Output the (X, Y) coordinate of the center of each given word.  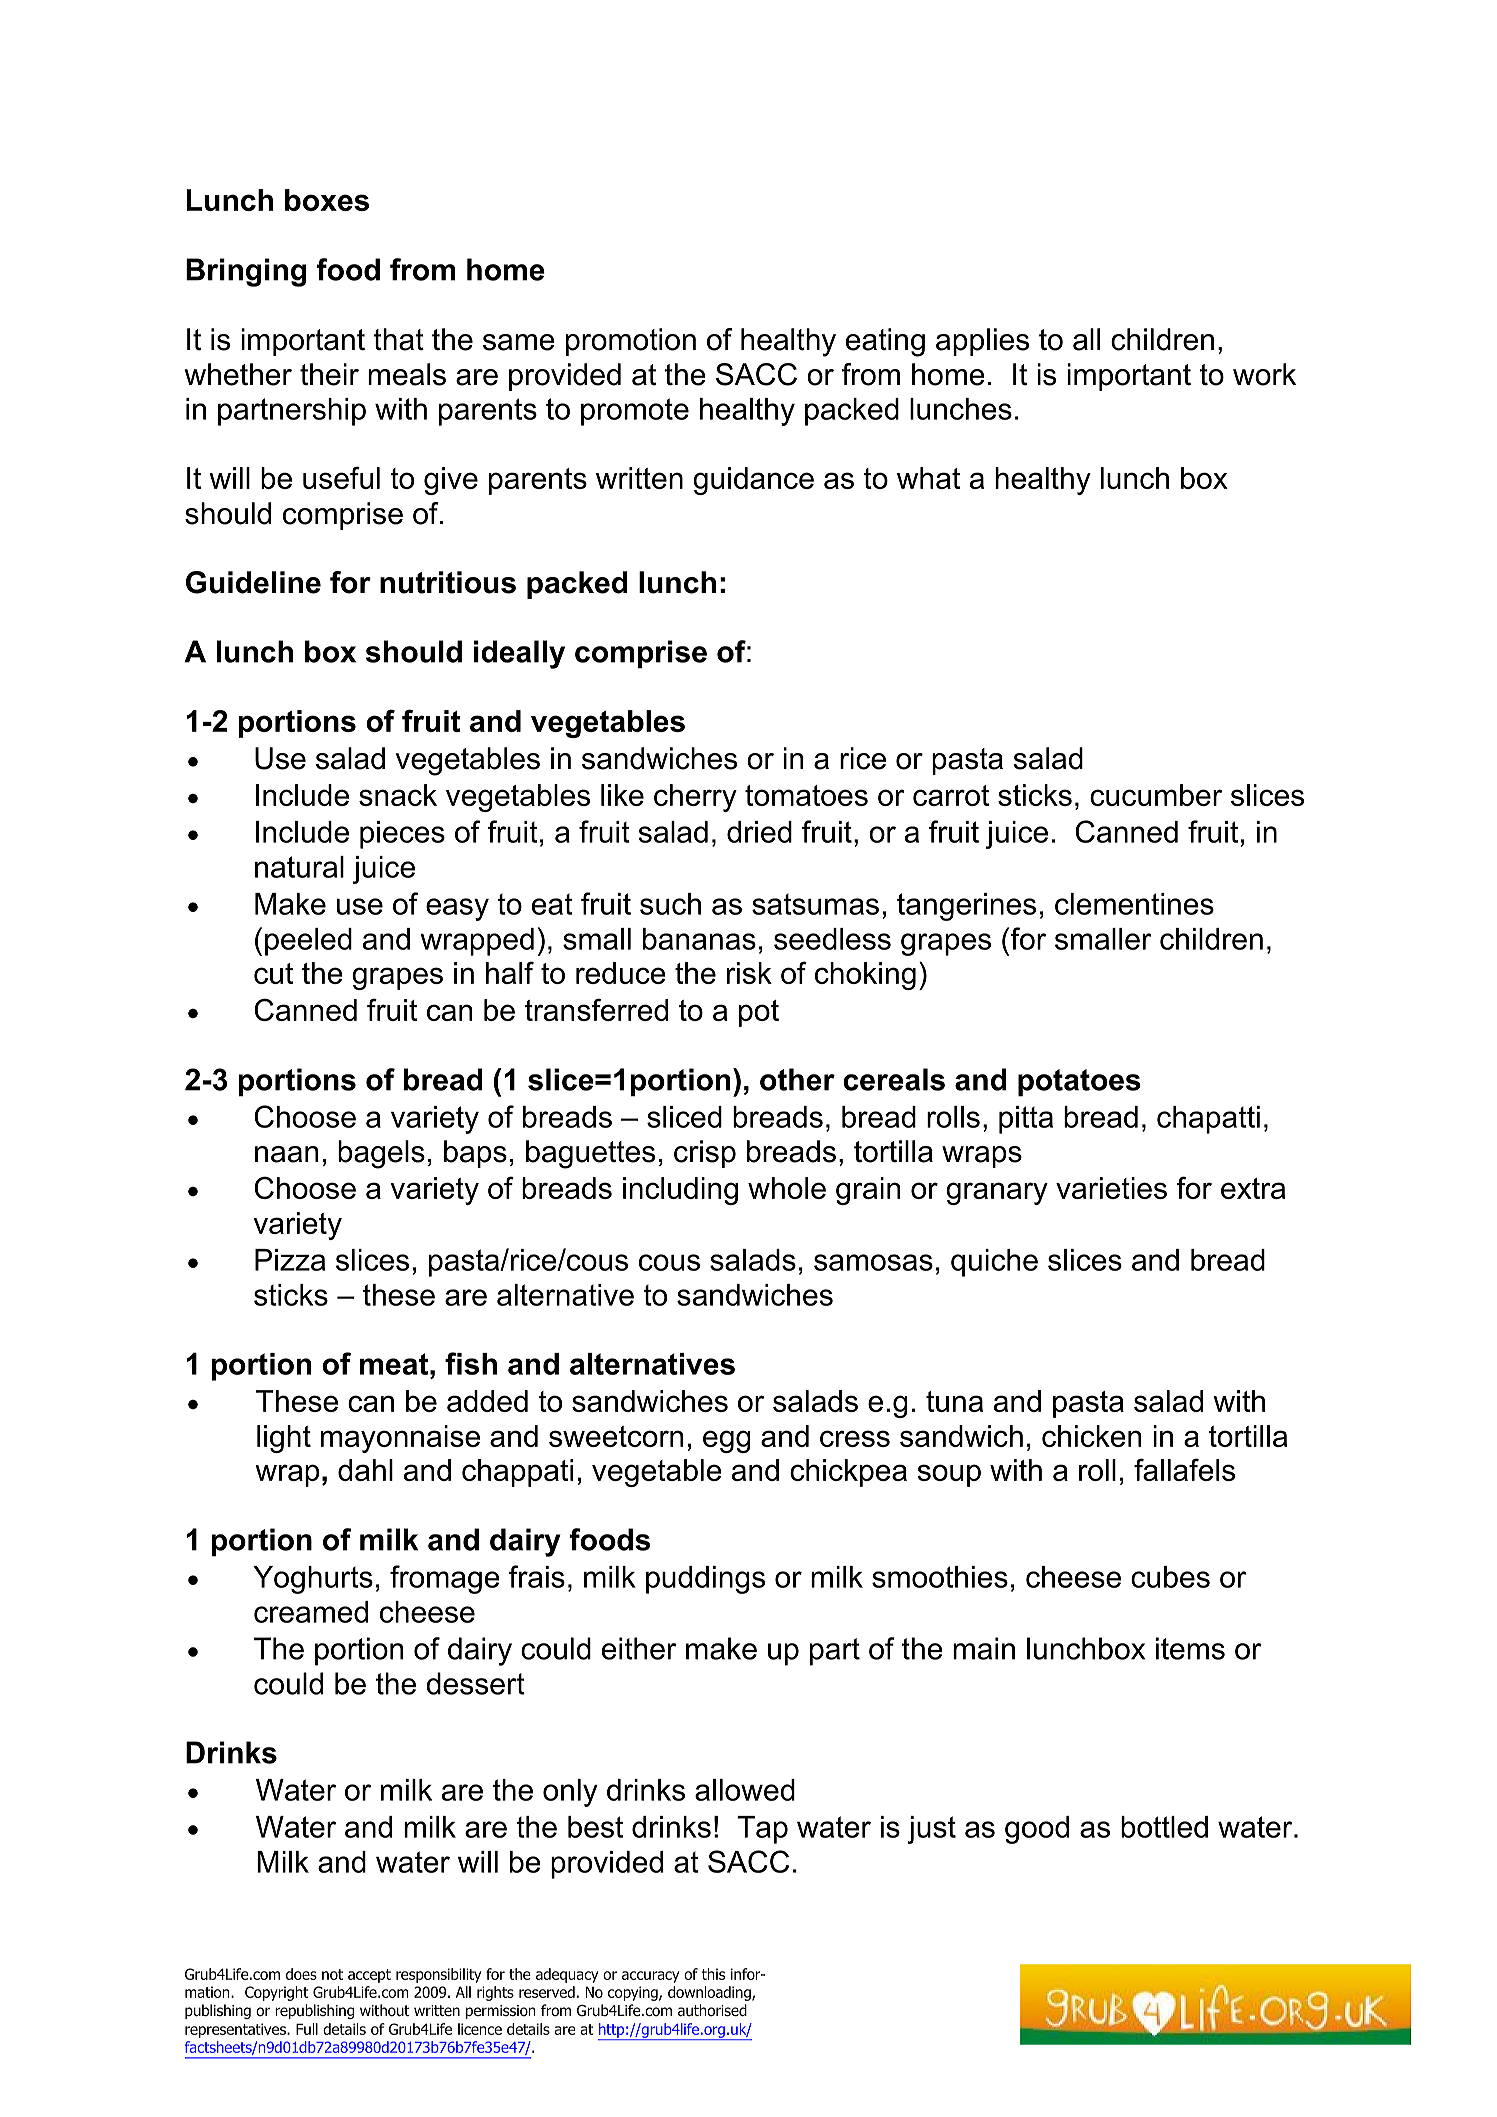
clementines (1134, 904)
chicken (1091, 1436)
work (1264, 374)
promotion (631, 342)
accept (369, 1976)
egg (727, 1441)
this (713, 1974)
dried (759, 832)
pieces (402, 835)
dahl (365, 1470)
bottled (1164, 1827)
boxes (327, 200)
